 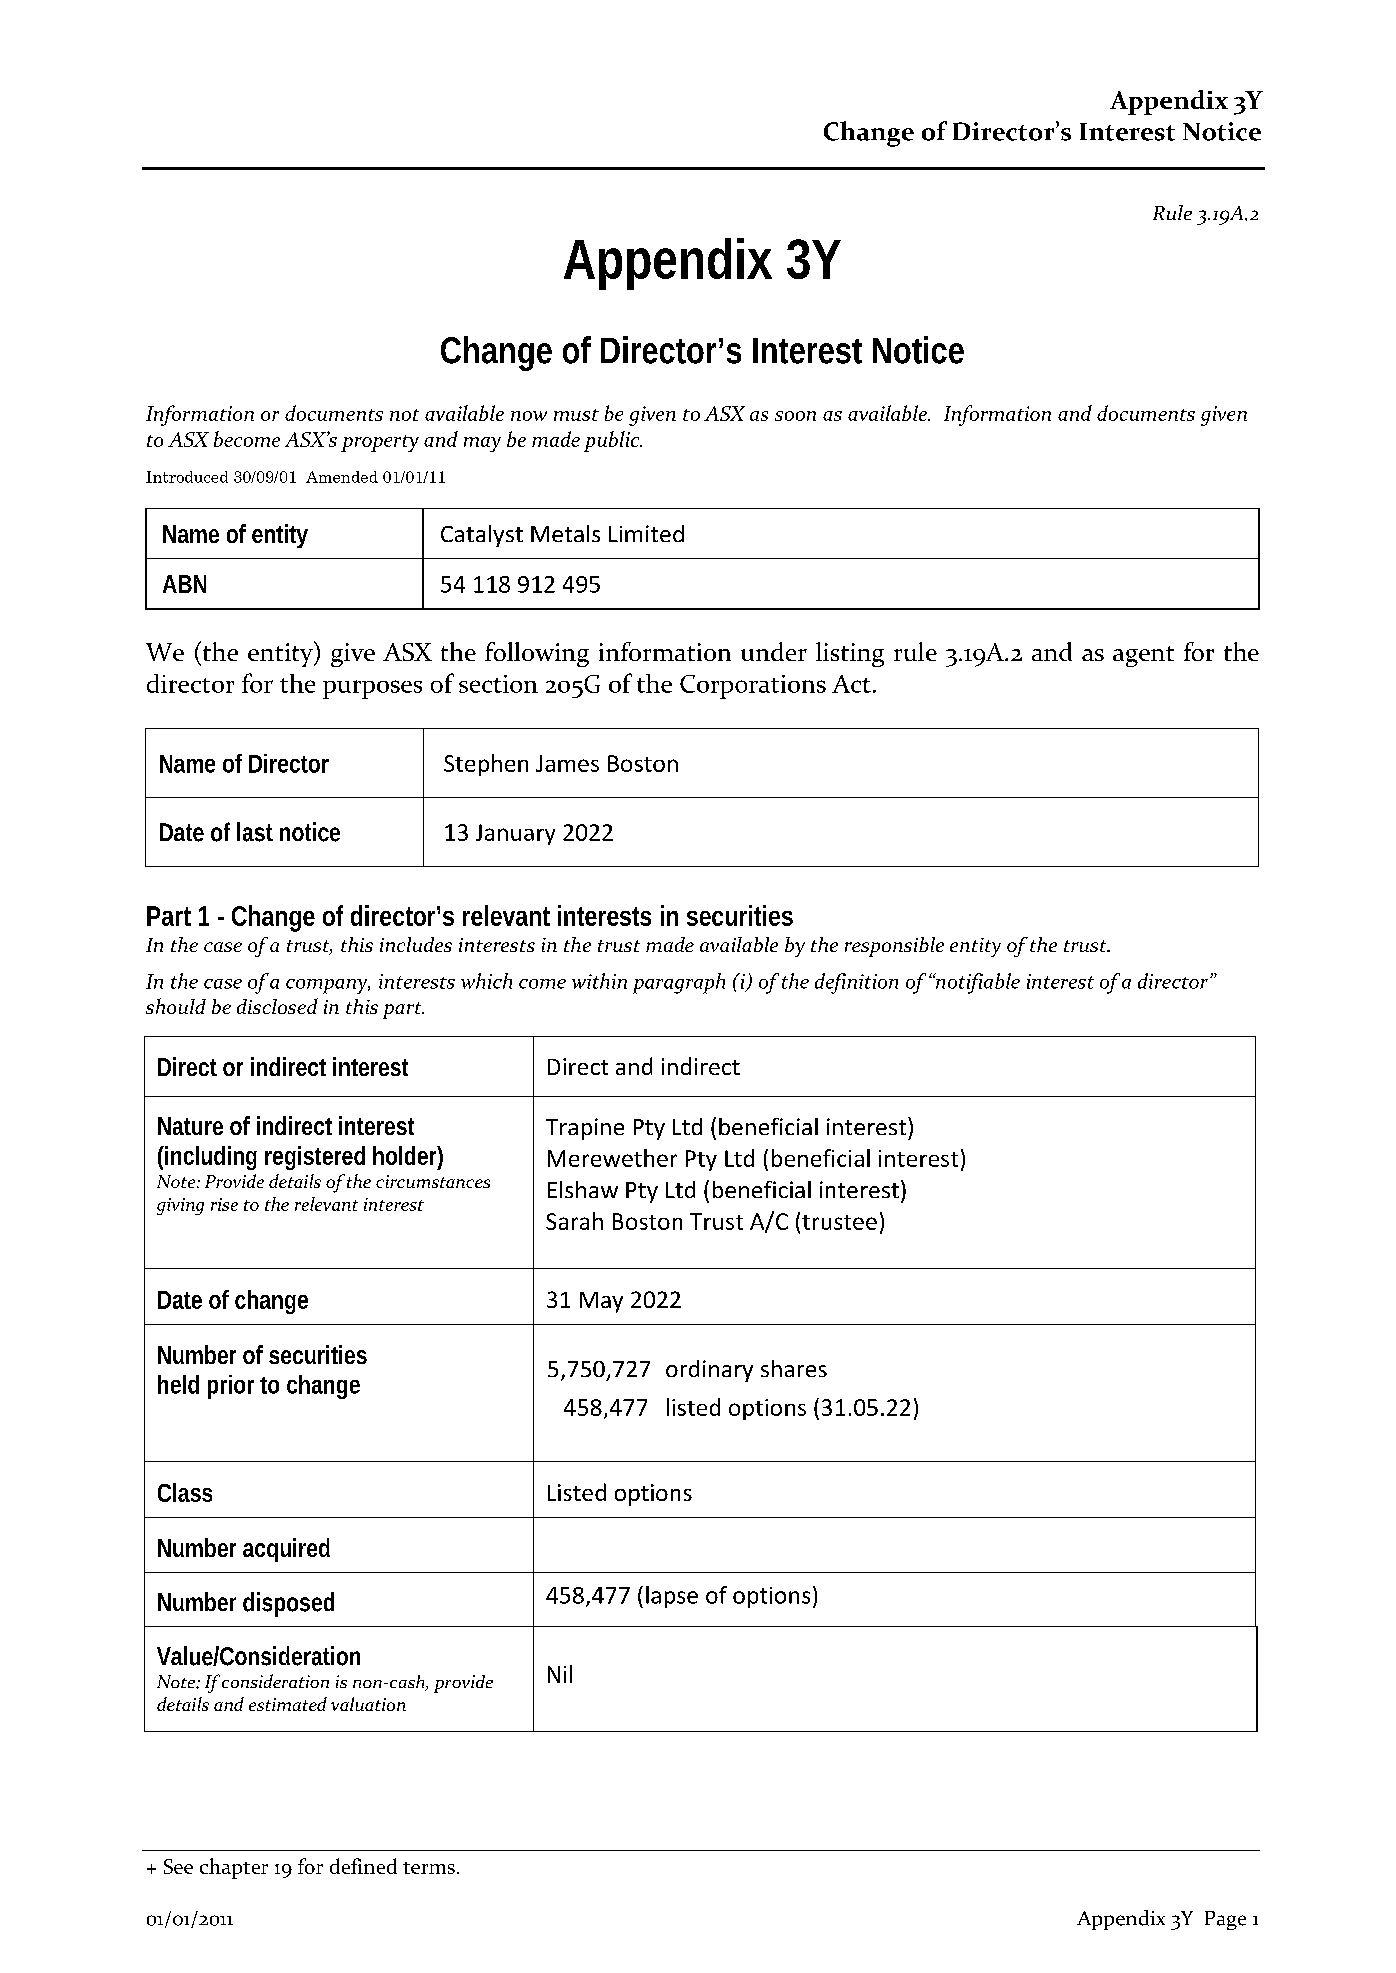 I want to click on agent, so click(x=1143, y=656).
